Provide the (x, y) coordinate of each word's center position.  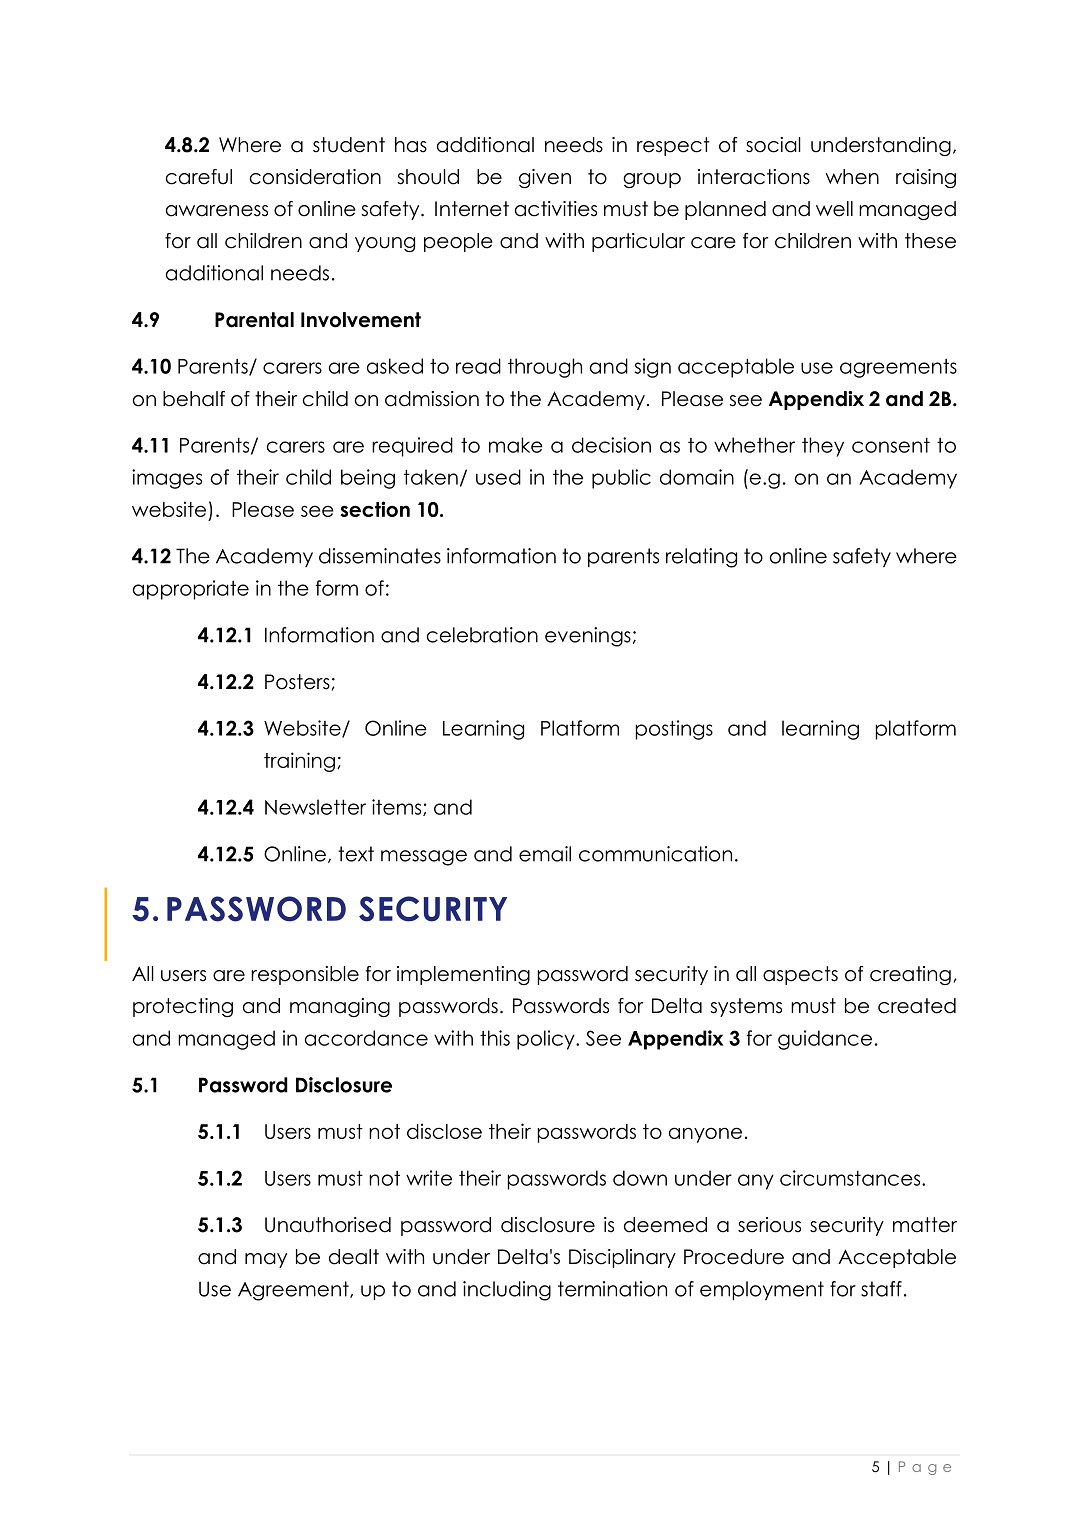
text (356, 854)
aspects (800, 975)
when (852, 177)
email (545, 854)
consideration (315, 177)
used (498, 477)
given (545, 178)
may (266, 1260)
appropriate (191, 590)
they (823, 447)
